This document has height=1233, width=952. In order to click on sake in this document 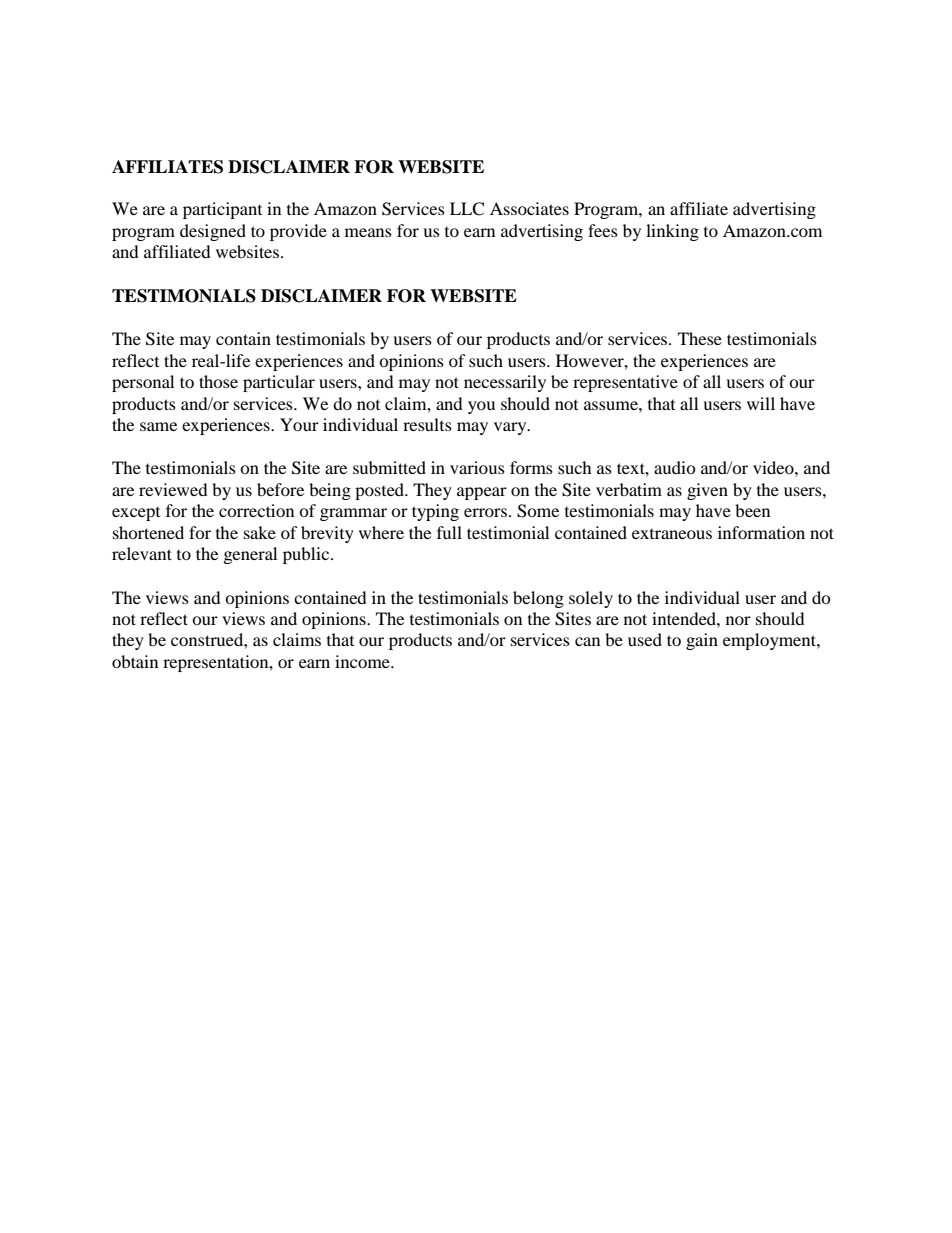, I will do `click(260, 532)`.
